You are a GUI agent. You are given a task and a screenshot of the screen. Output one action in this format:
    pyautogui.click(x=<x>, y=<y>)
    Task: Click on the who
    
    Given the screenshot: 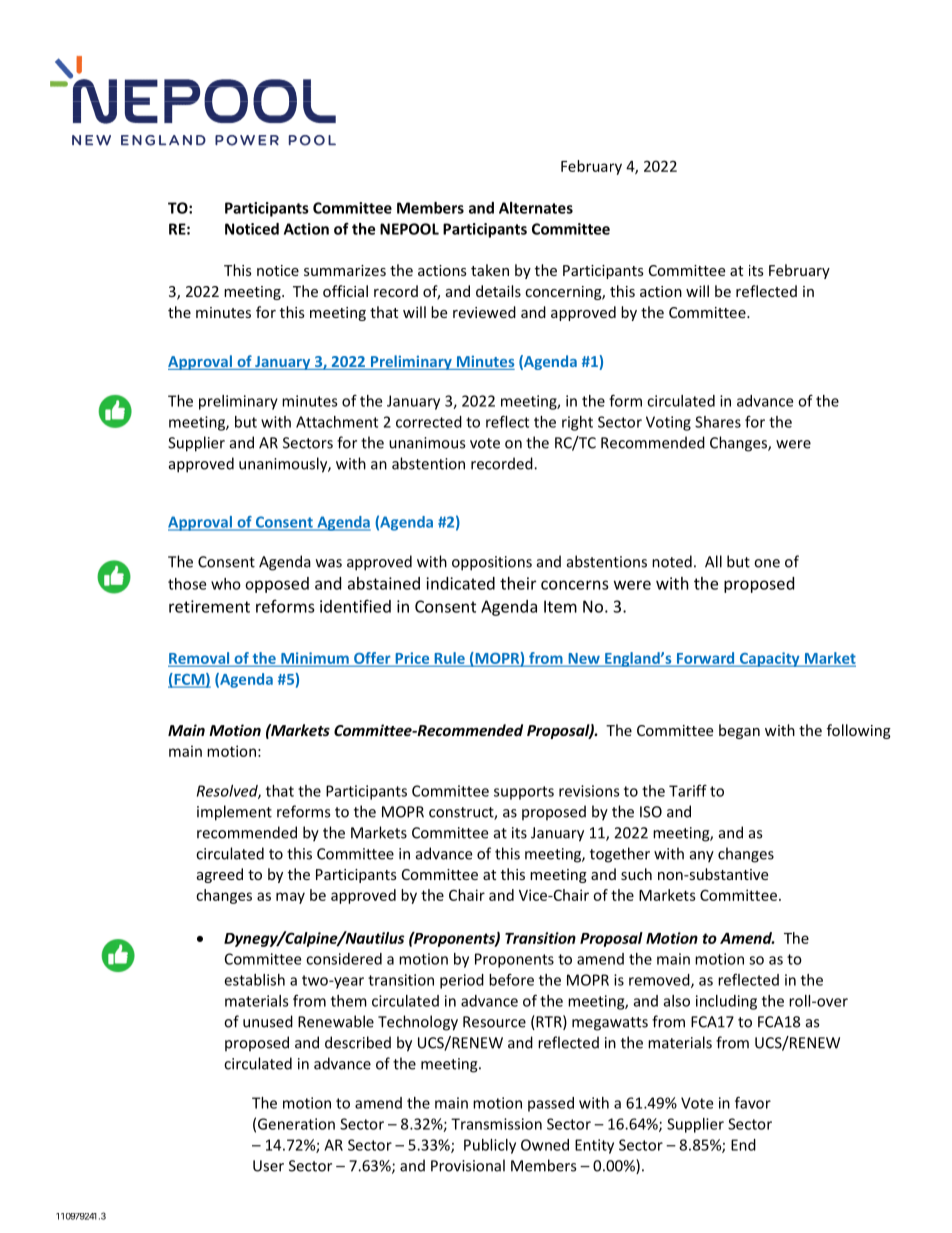 What is the action you would take?
    pyautogui.click(x=226, y=584)
